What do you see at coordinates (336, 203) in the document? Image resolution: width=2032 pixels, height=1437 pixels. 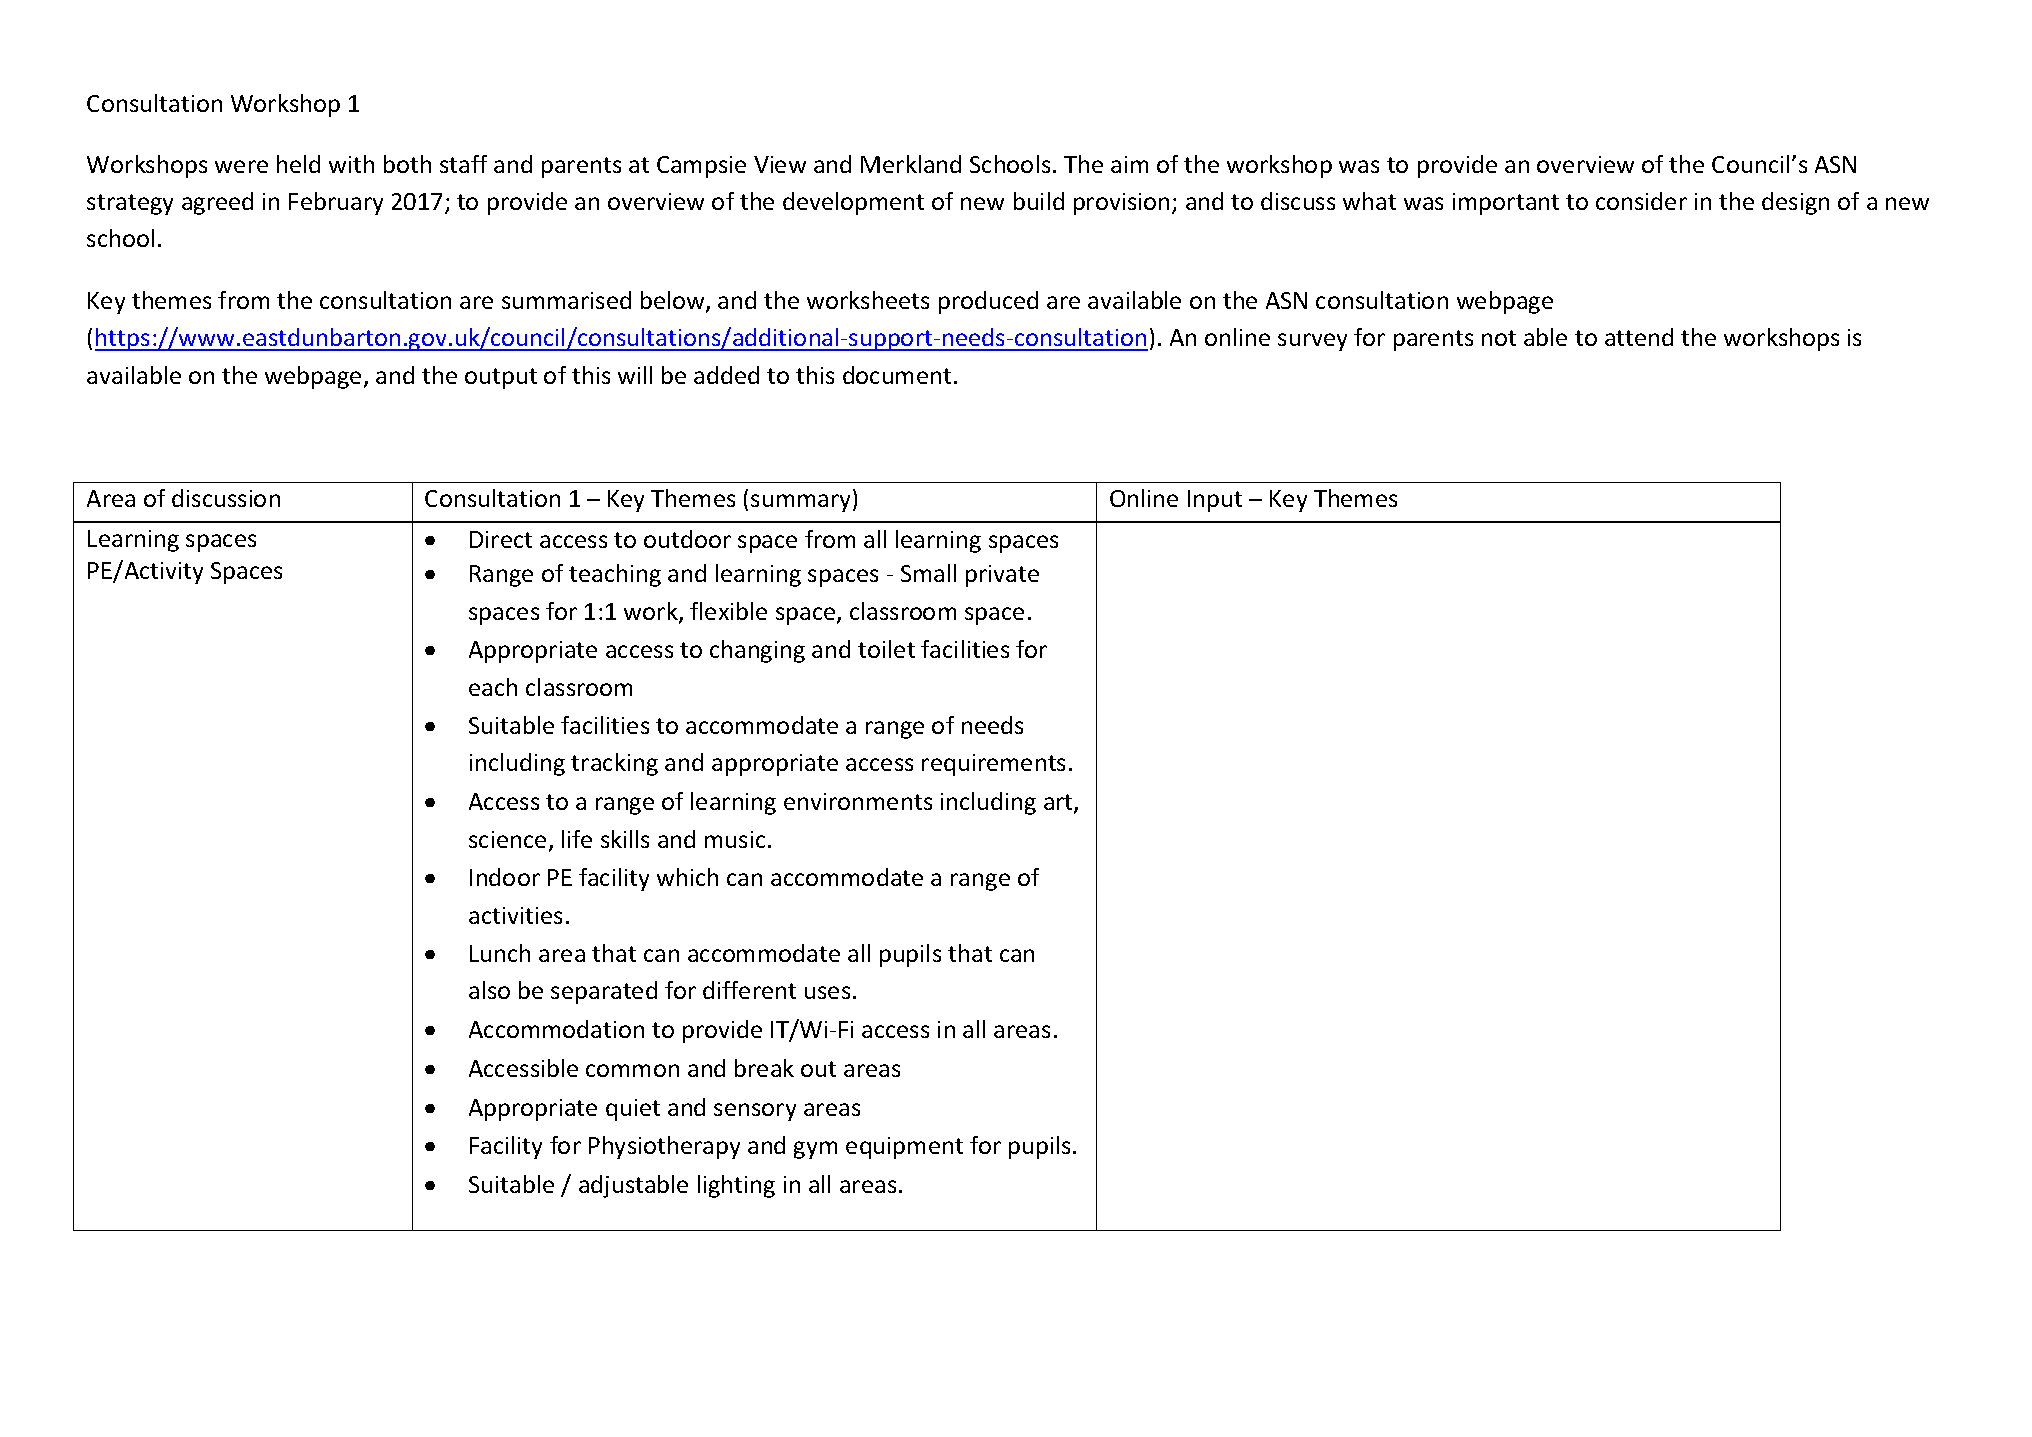 I see `February` at bounding box center [336, 203].
